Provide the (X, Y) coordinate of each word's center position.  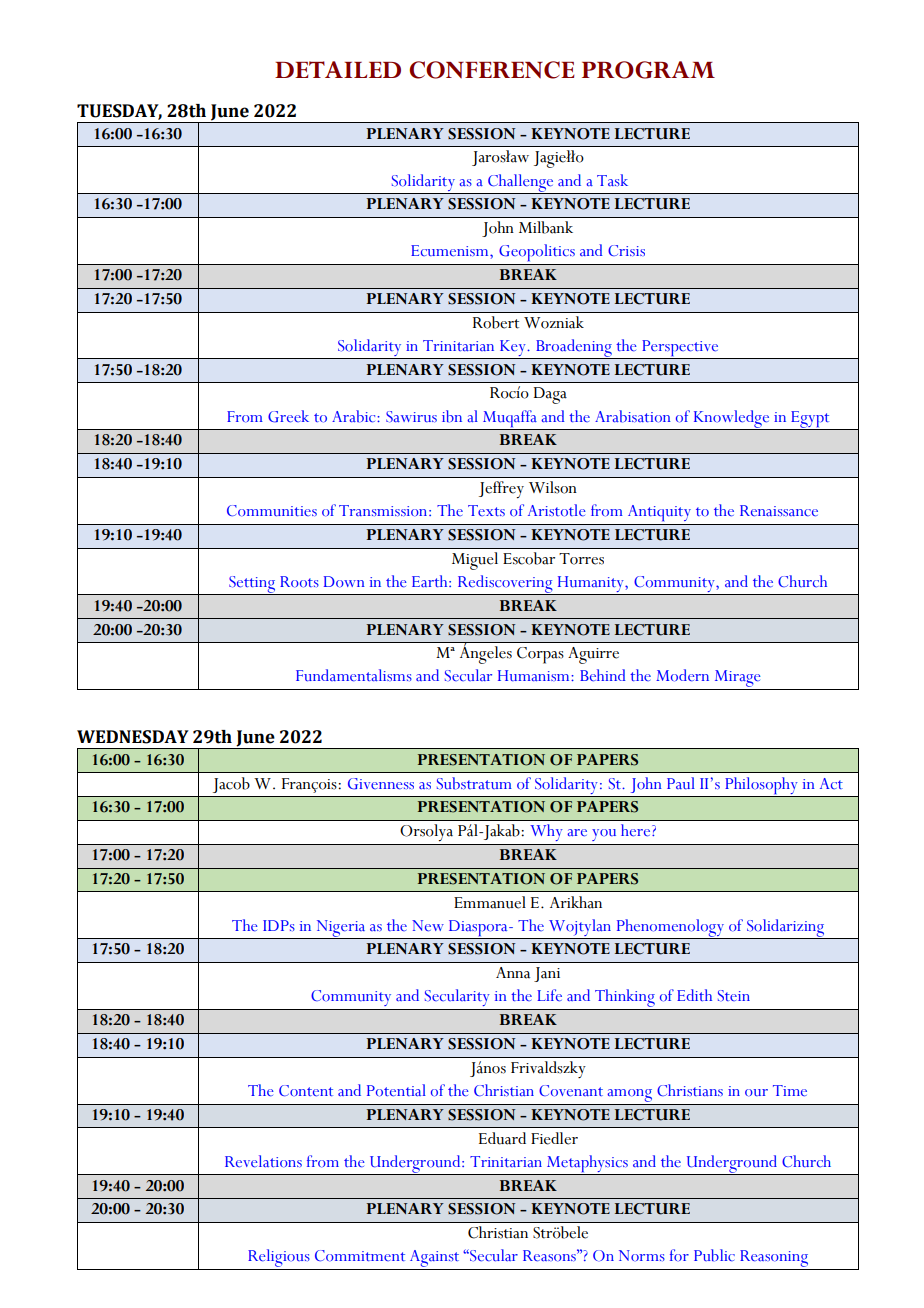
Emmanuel (490, 902)
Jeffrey (501, 490)
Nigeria (341, 929)
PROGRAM (648, 70)
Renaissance (779, 511)
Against (434, 1258)
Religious (279, 1258)
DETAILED (338, 69)
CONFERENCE (492, 70)
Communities (272, 511)
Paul (681, 783)
